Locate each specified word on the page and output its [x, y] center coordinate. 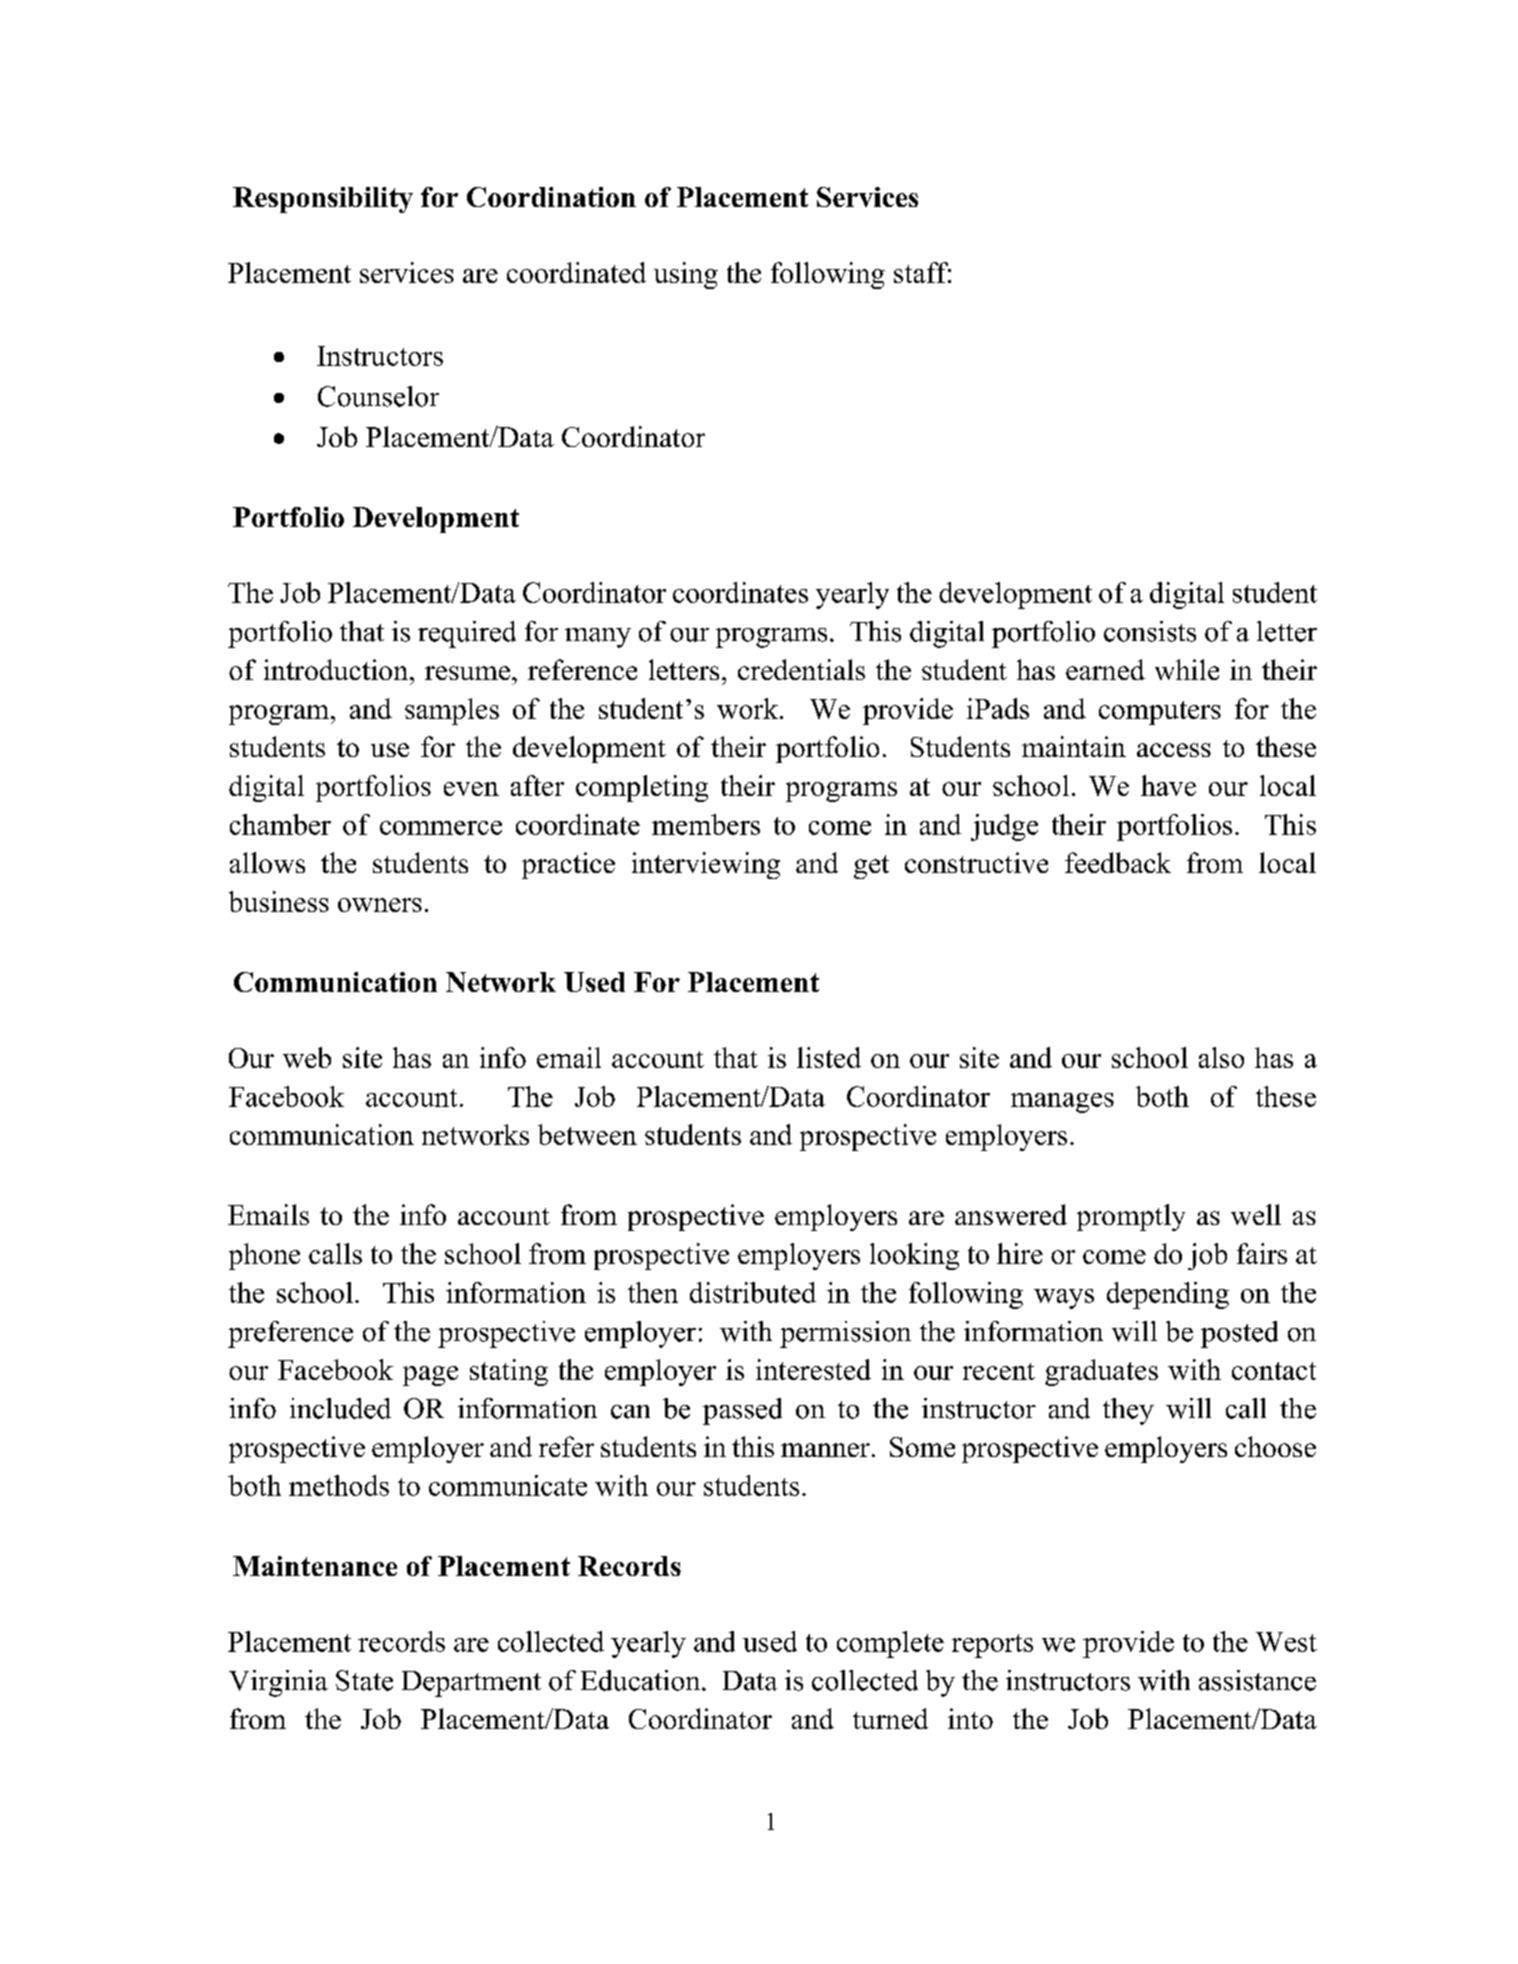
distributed [753, 1292]
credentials [801, 669]
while [1187, 669]
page [430, 1376]
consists [1150, 631]
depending [1168, 1295]
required [467, 634]
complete [890, 1644]
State [364, 1680]
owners [380, 905]
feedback [1118, 862]
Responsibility [323, 200]
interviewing [706, 865]
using [686, 275]
